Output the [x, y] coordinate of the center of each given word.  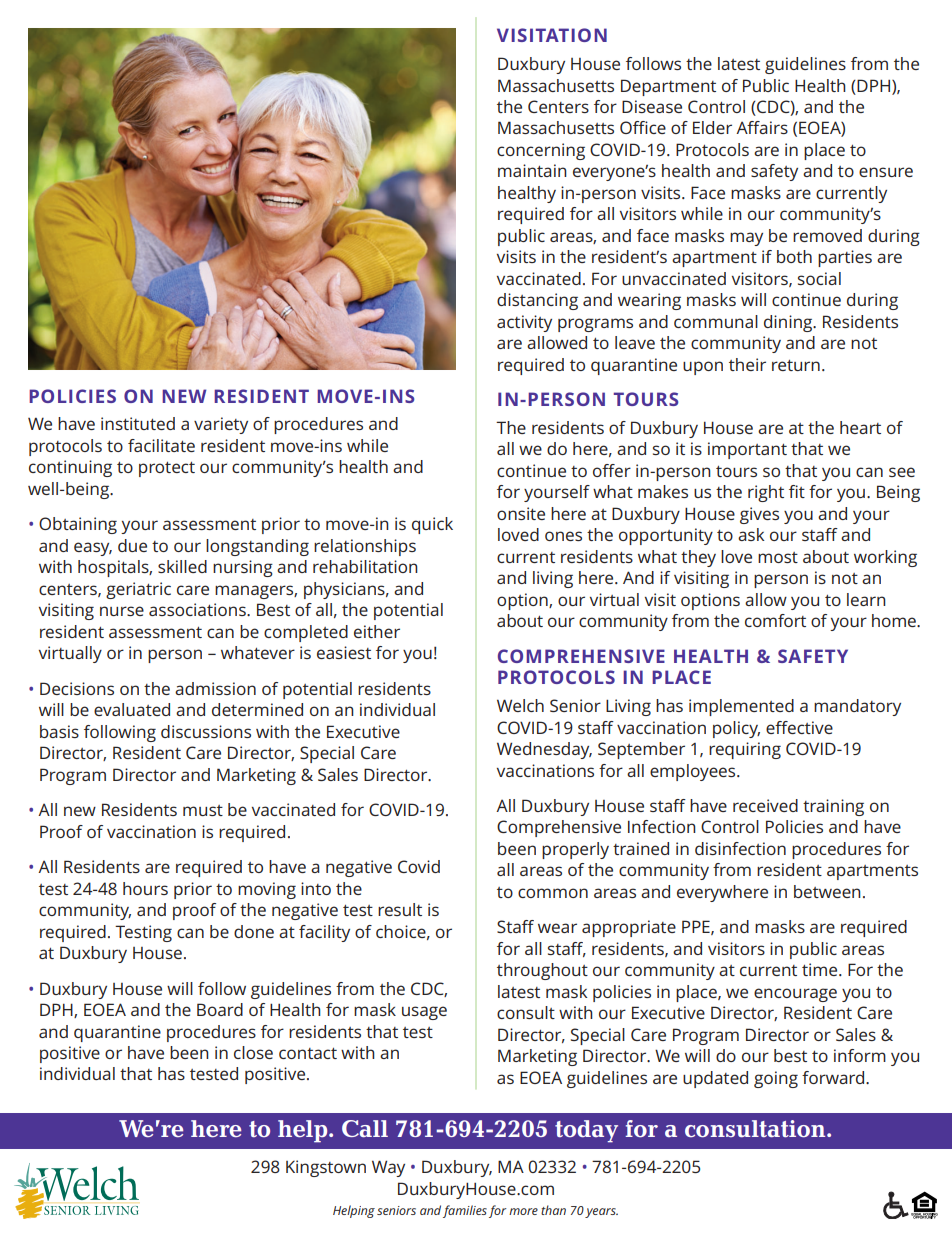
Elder [712, 127]
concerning [541, 151]
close [253, 1052]
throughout [542, 971]
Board [220, 1009]
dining [789, 323]
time [821, 969]
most [778, 557]
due [132, 545]
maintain [532, 170]
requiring [745, 750]
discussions [206, 731]
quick [432, 525]
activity [524, 323]
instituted [138, 423]
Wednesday [544, 750]
